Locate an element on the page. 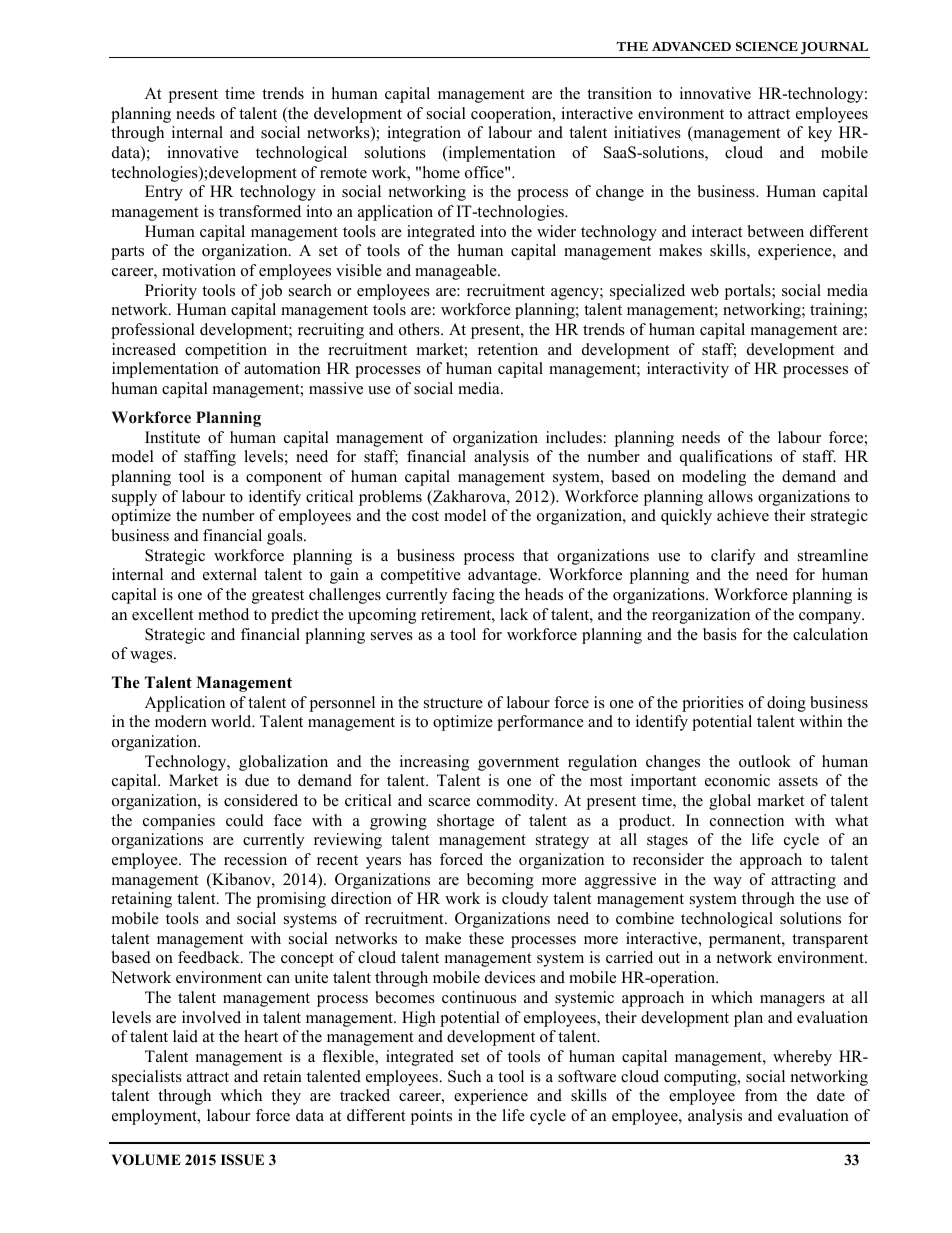 Image resolution: width=952 pixels, height=1233 pixels. competition is located at coordinates (226, 351).
